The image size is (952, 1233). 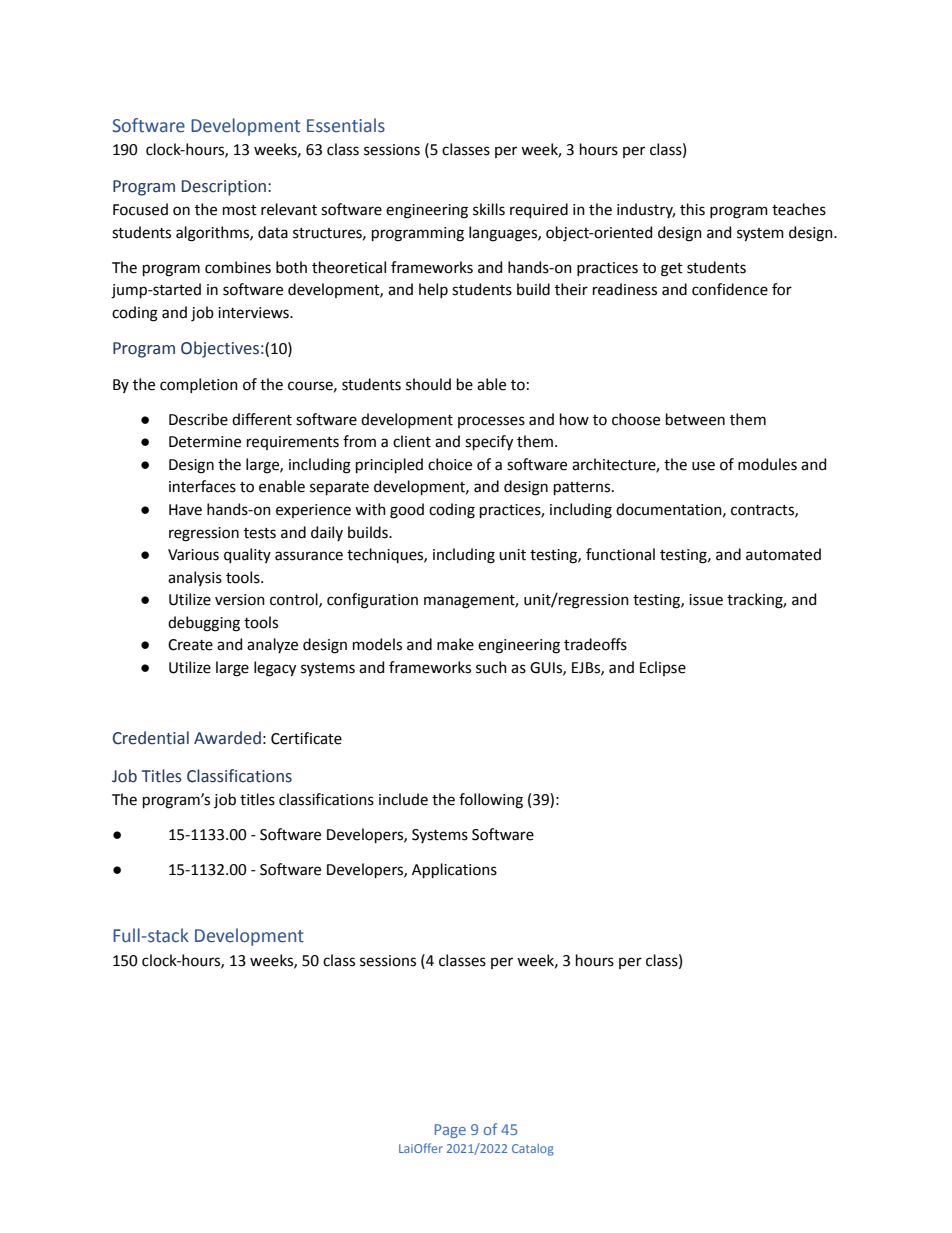 I want to click on Awarded, so click(x=227, y=738).
